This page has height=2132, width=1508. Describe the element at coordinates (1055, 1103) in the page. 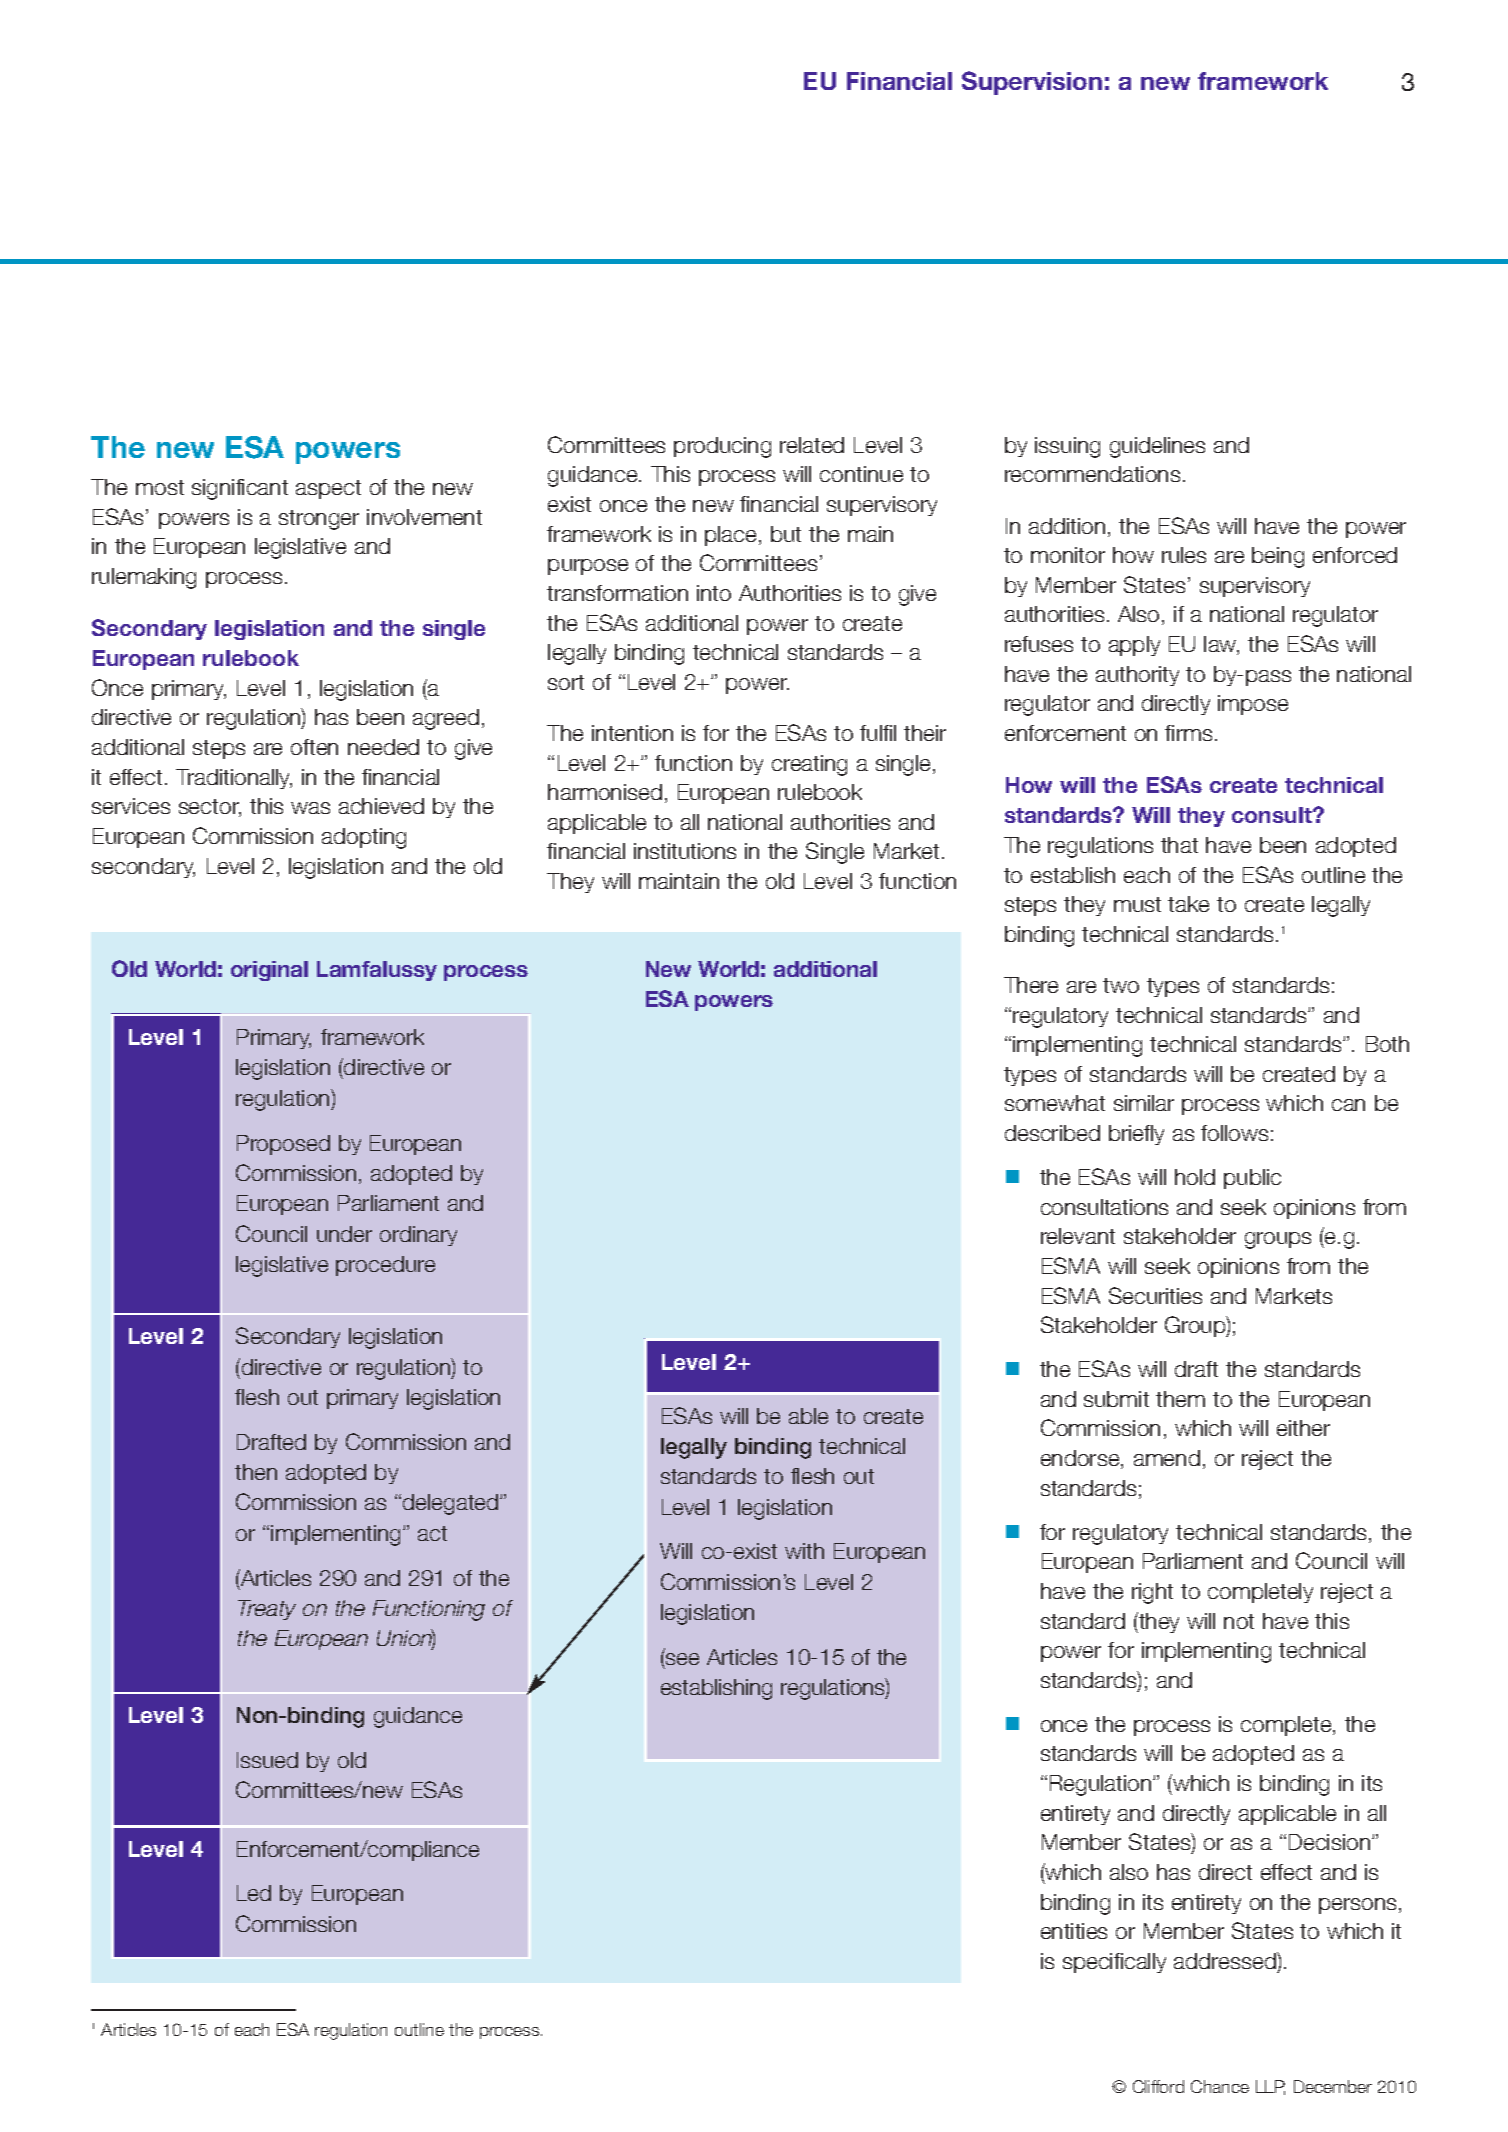

I see `somewhat` at that location.
